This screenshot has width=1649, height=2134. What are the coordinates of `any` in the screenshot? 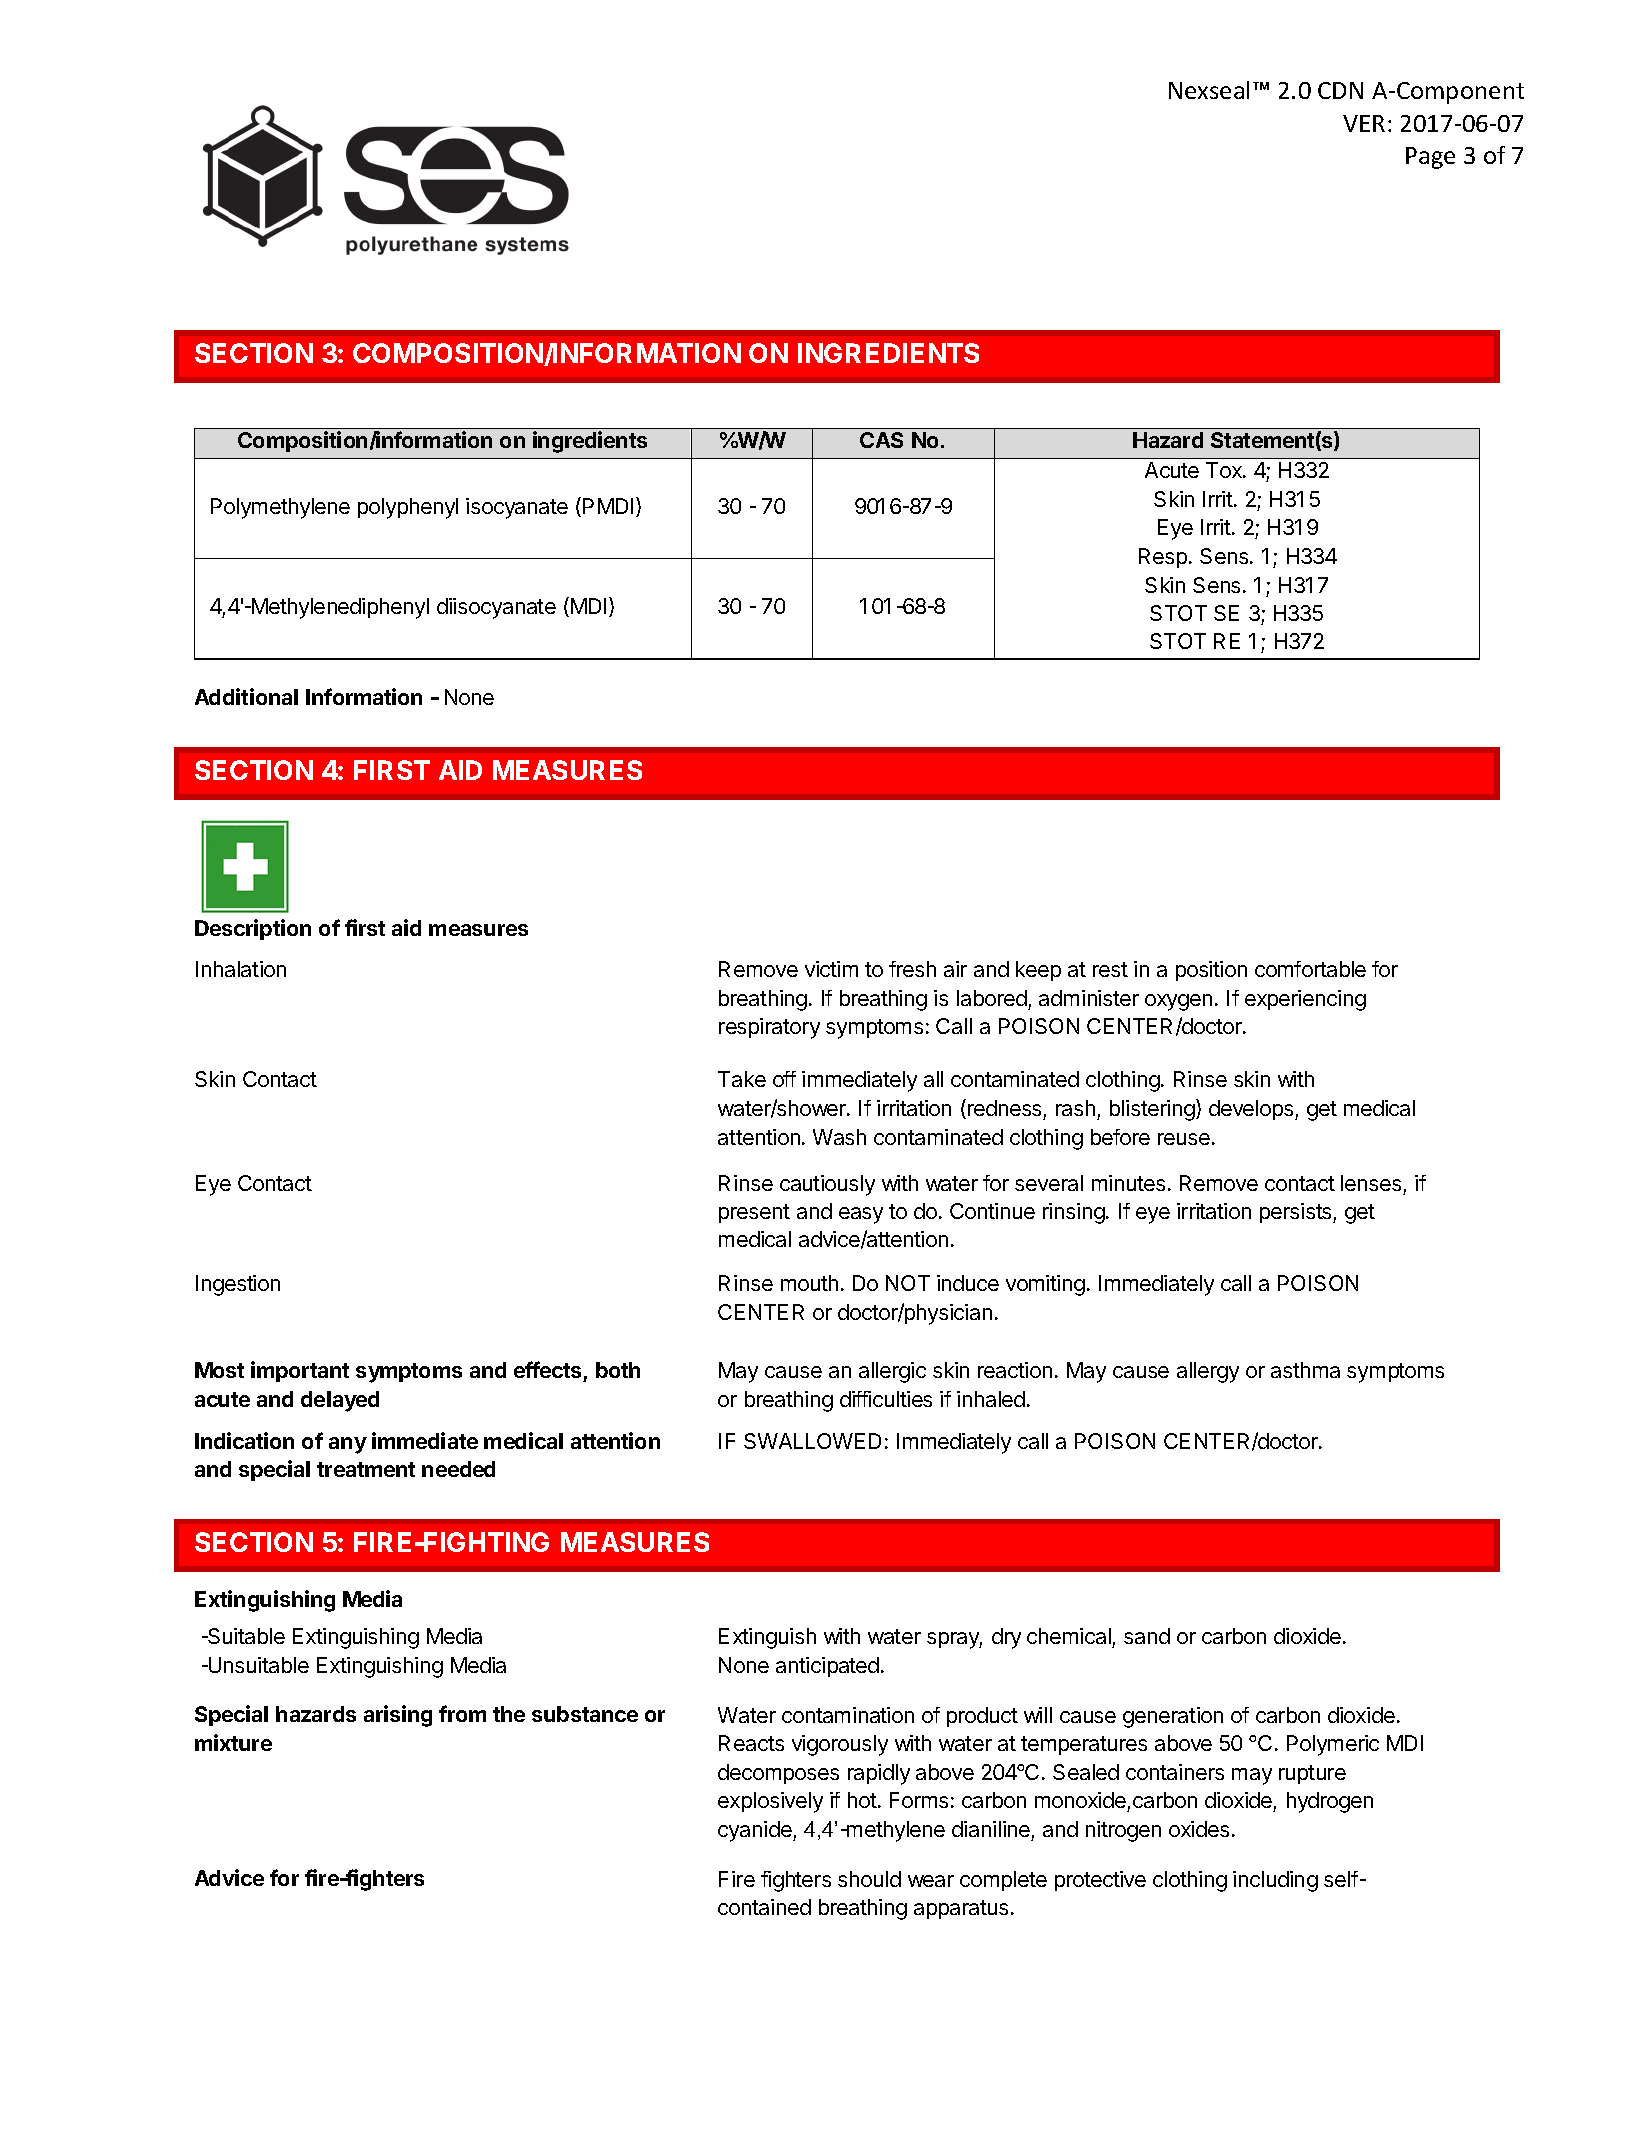 It's located at (348, 1445).
